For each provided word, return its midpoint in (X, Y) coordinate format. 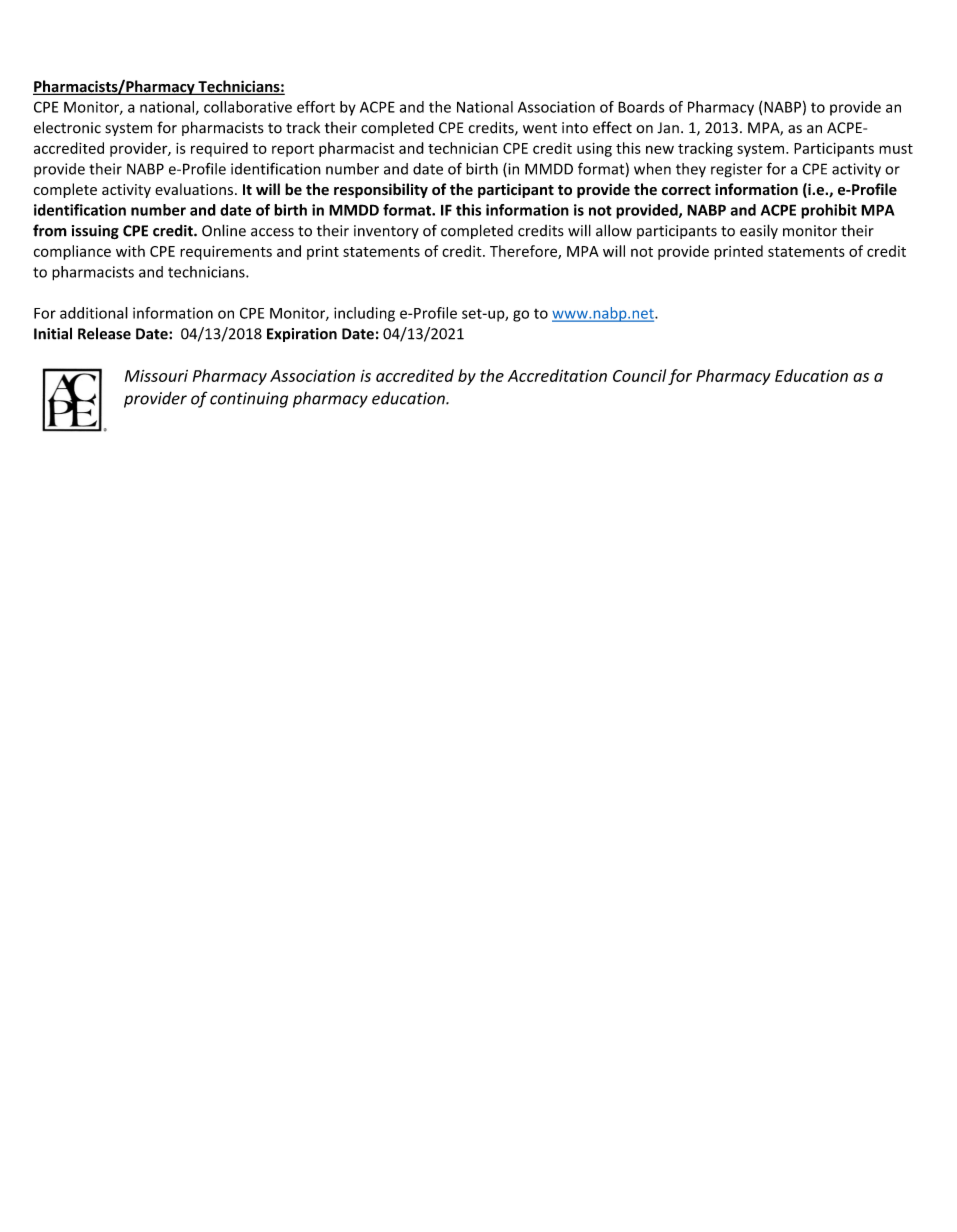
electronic (67, 127)
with (130, 251)
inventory (386, 232)
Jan (668, 128)
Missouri (156, 376)
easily (759, 231)
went (540, 128)
